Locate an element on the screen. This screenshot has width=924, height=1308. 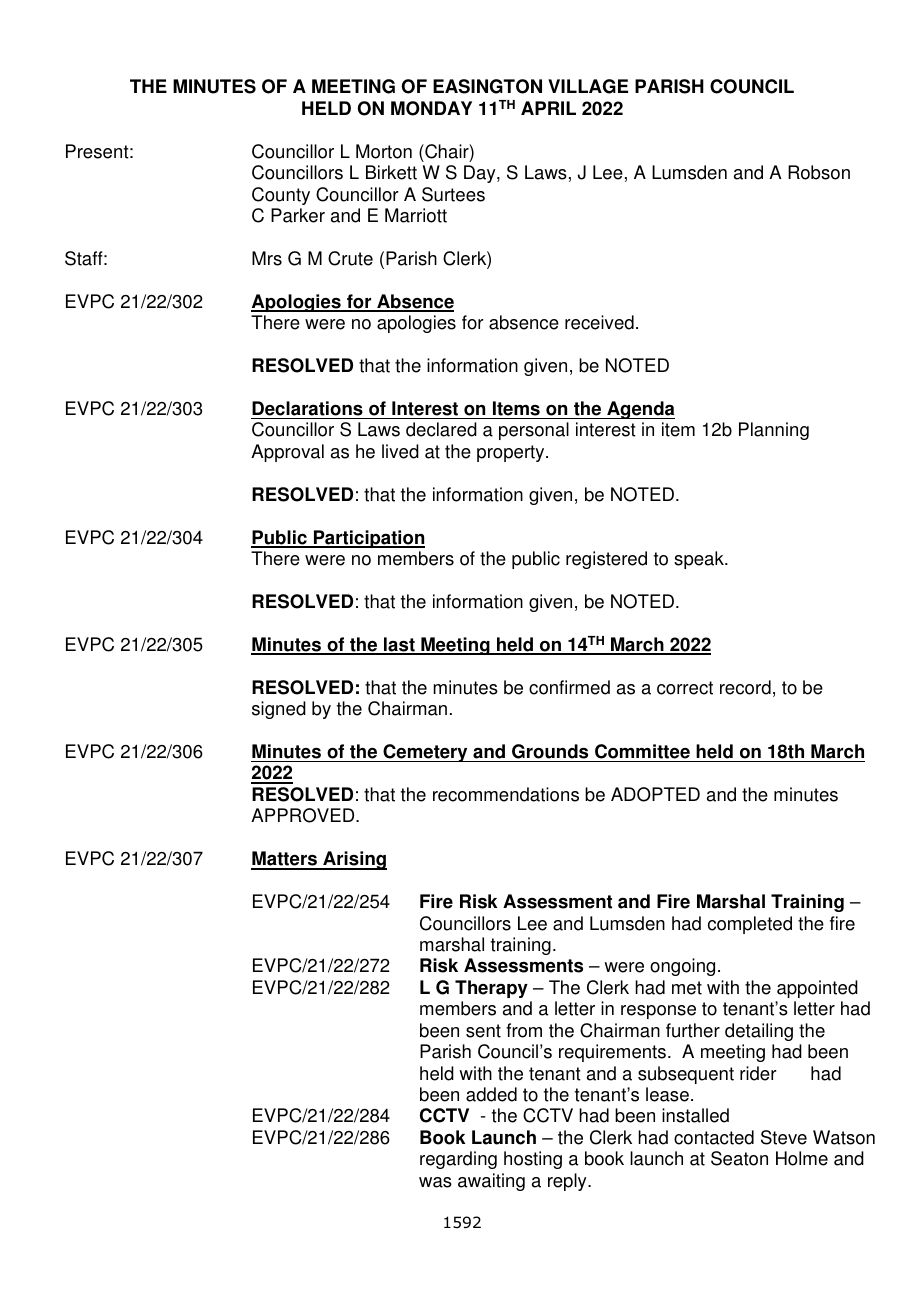
was is located at coordinates (435, 1182).
